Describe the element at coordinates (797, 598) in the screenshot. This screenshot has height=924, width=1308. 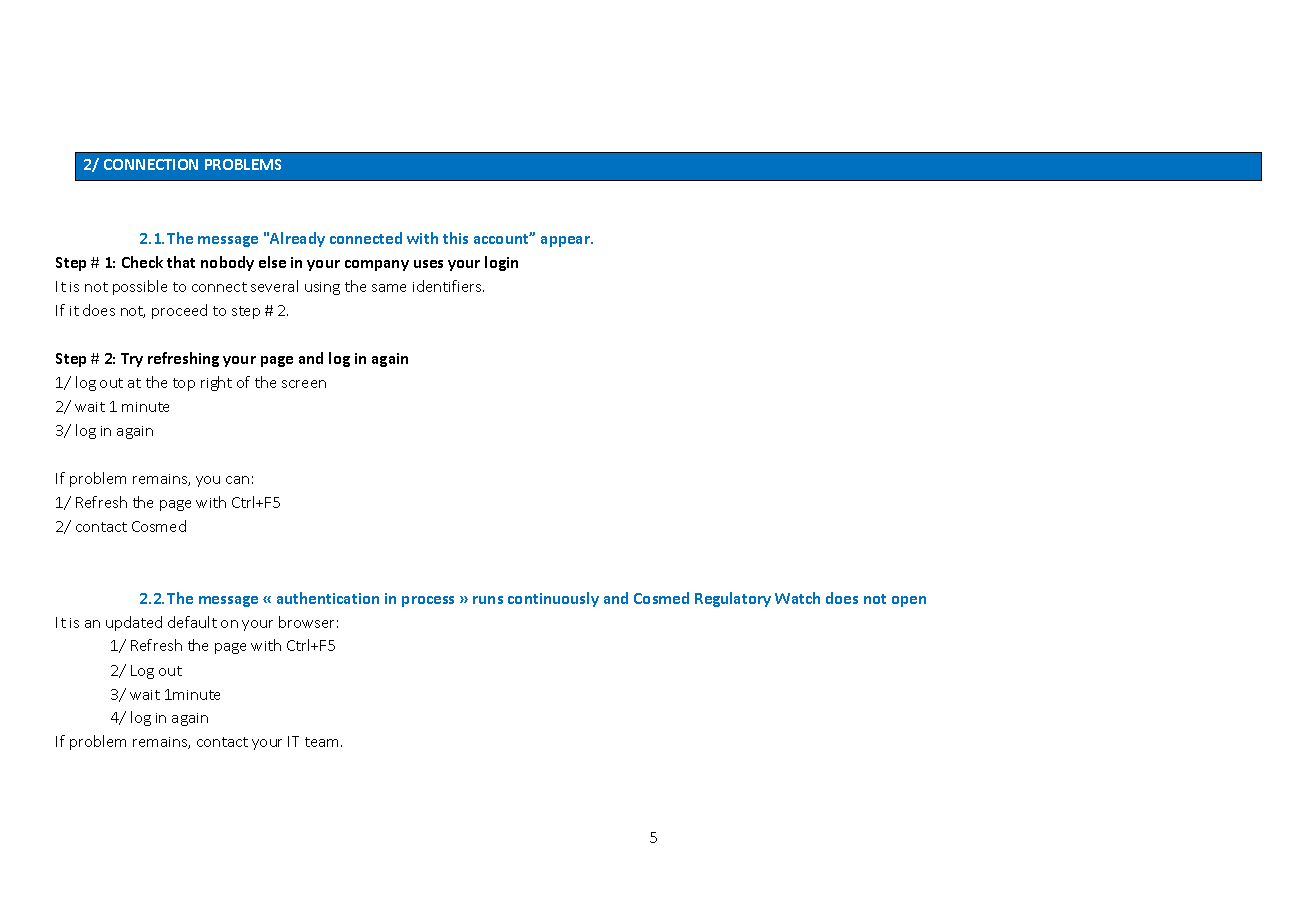
I see `Watch` at that location.
